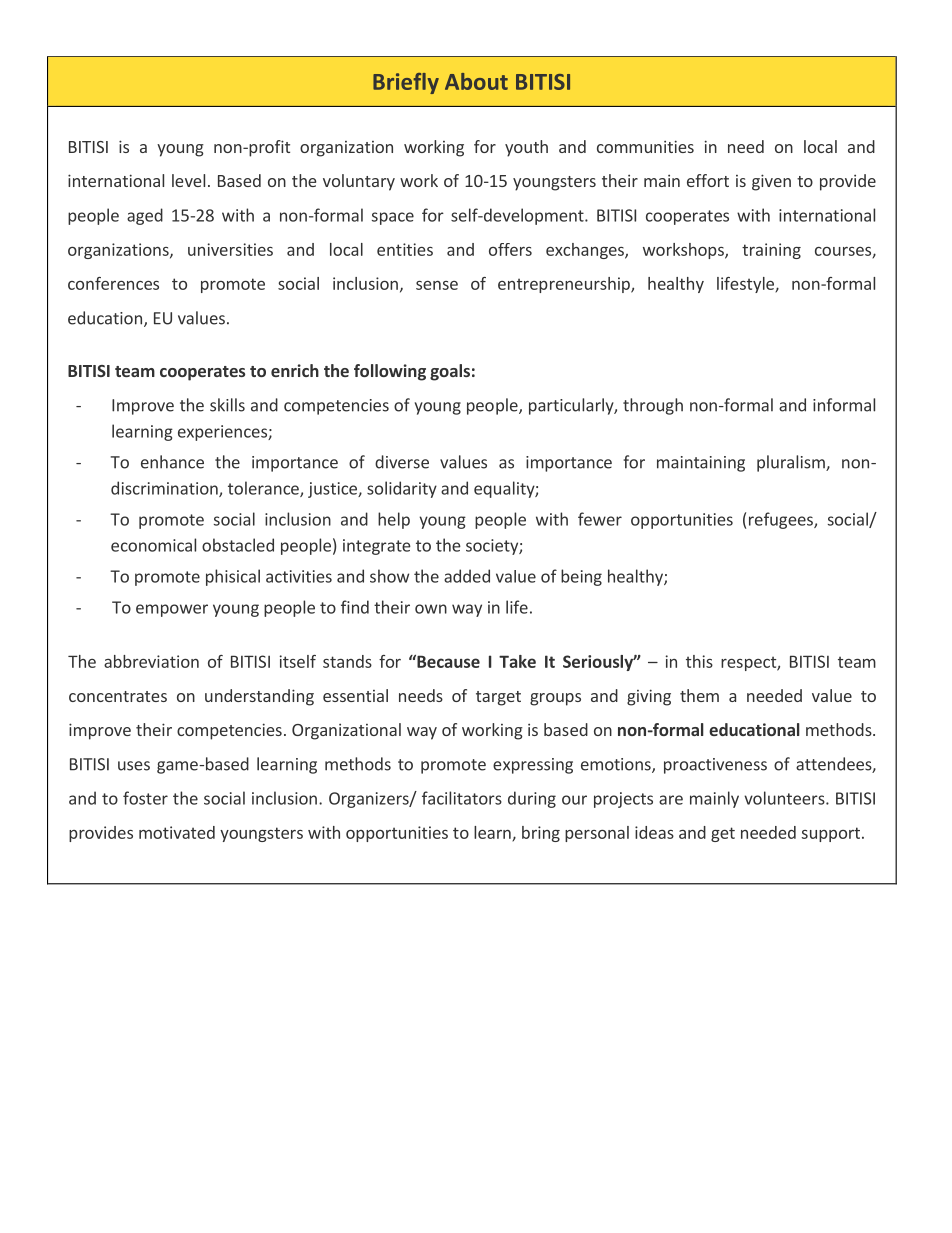  I want to click on diverse, so click(402, 462).
